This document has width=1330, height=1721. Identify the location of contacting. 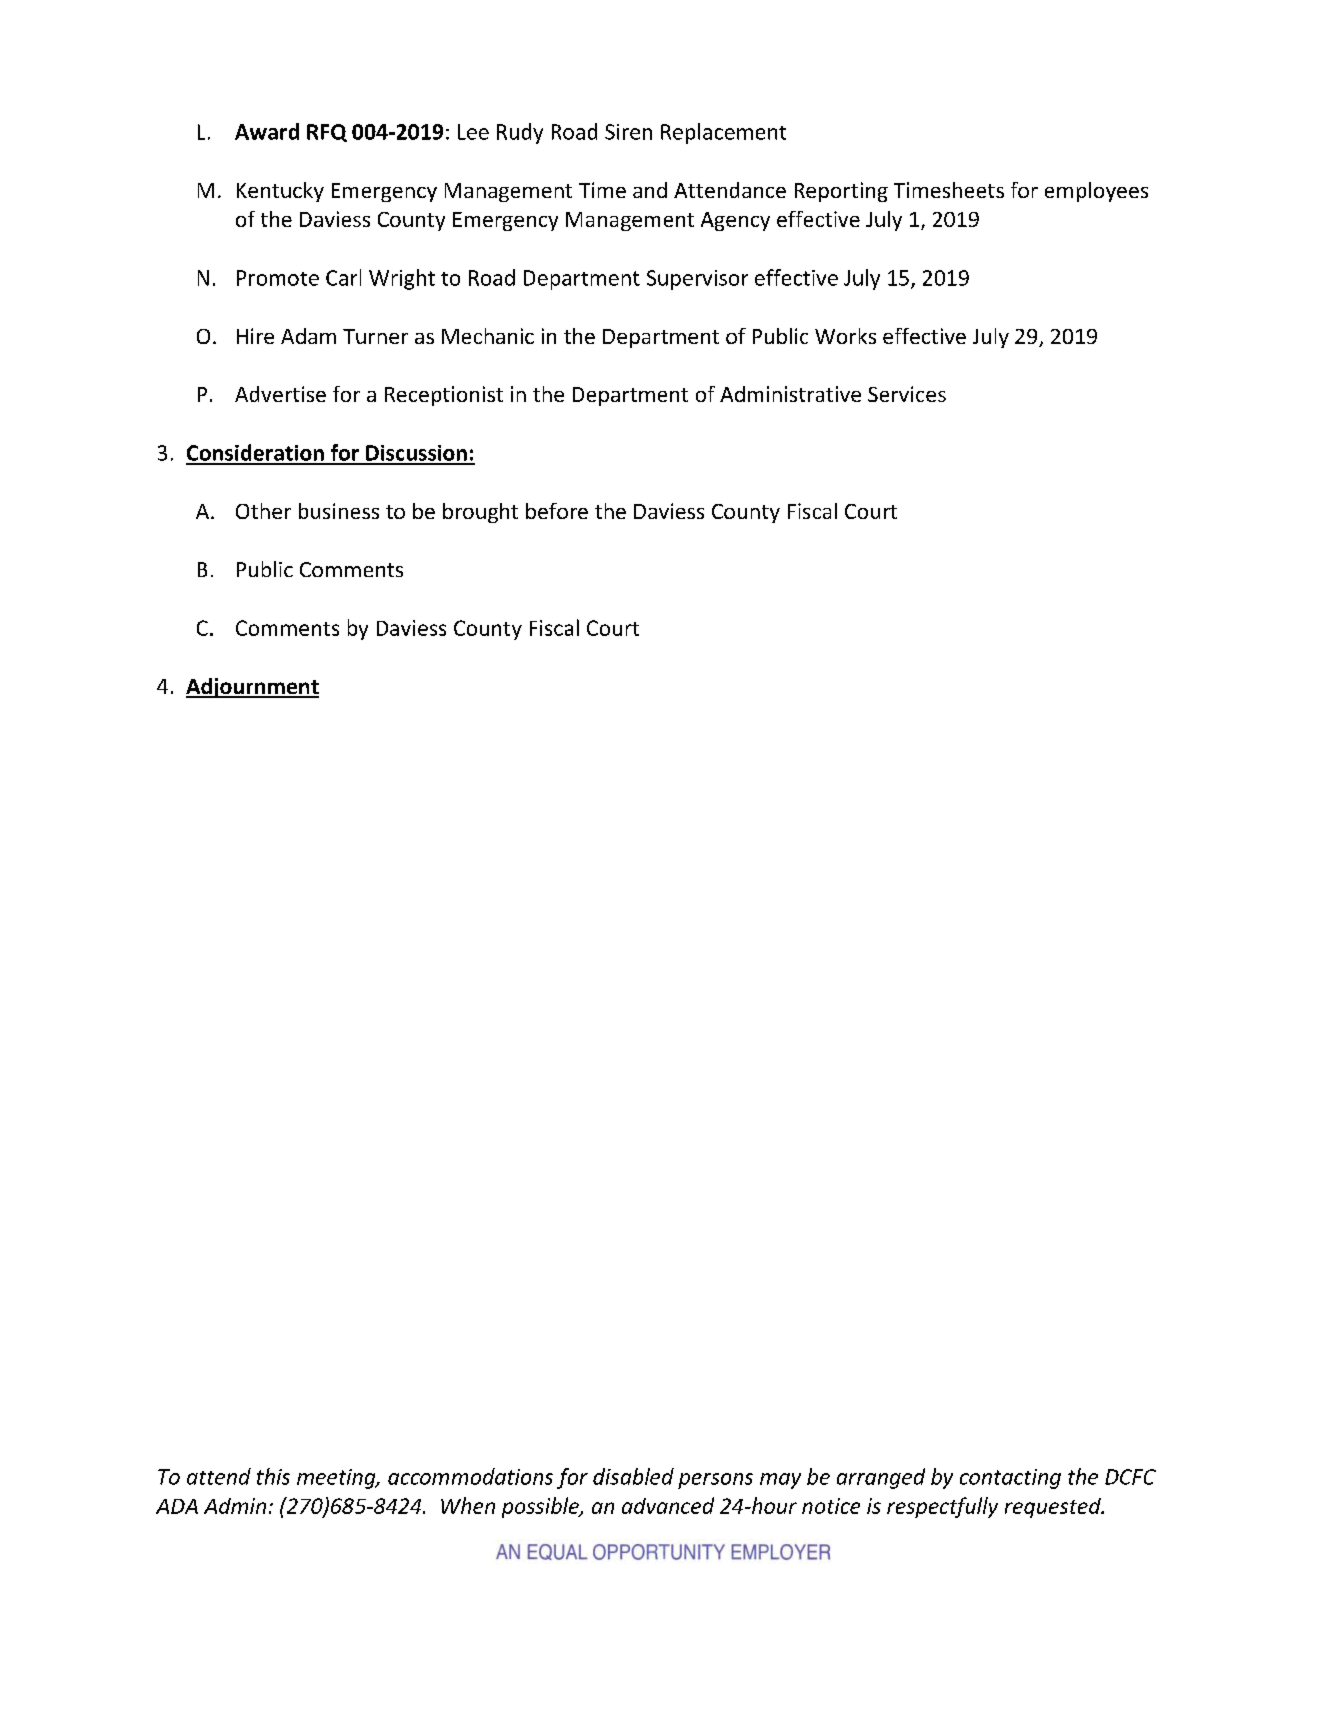
(1010, 1479).
